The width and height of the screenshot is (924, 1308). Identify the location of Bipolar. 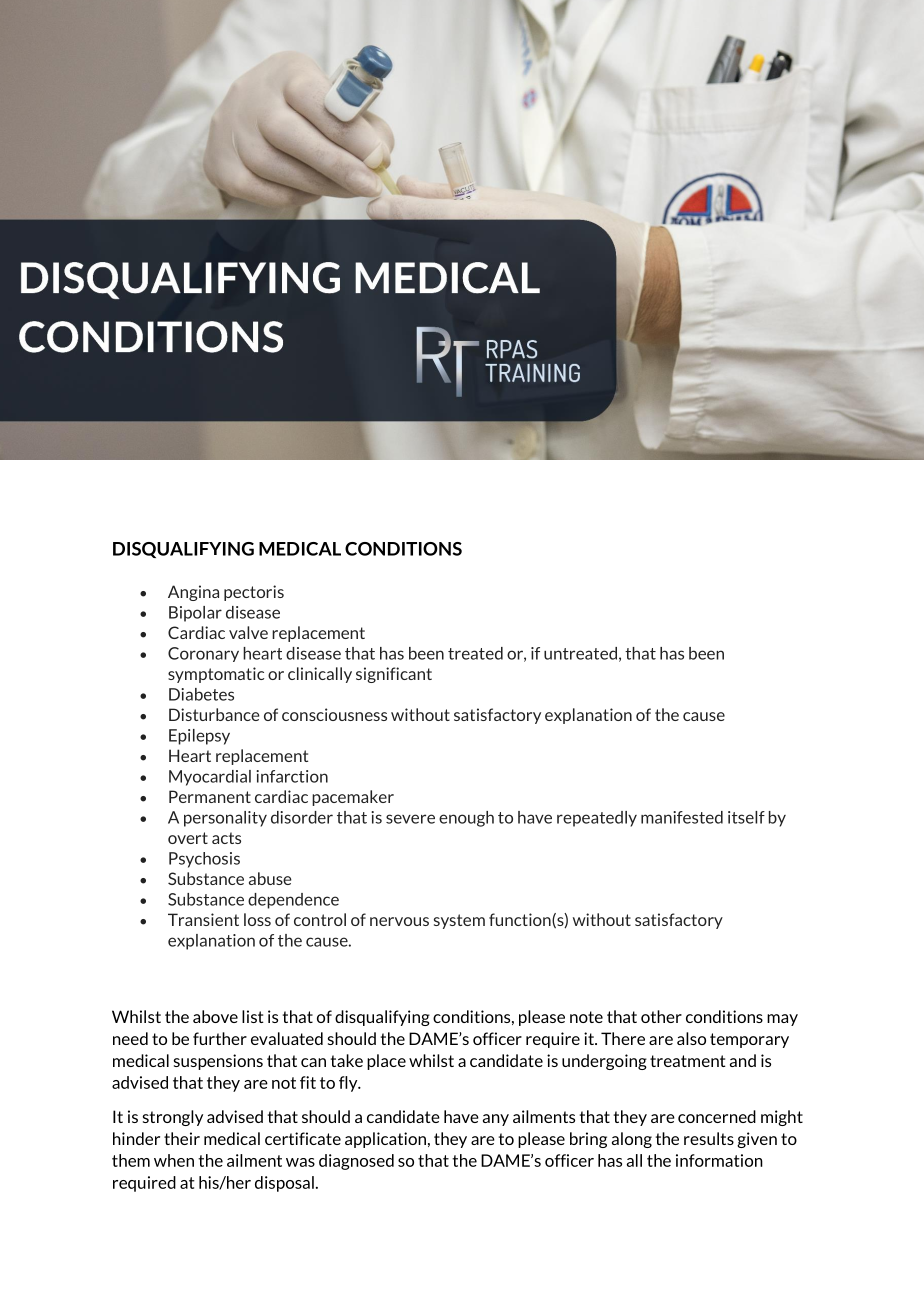
(195, 614).
